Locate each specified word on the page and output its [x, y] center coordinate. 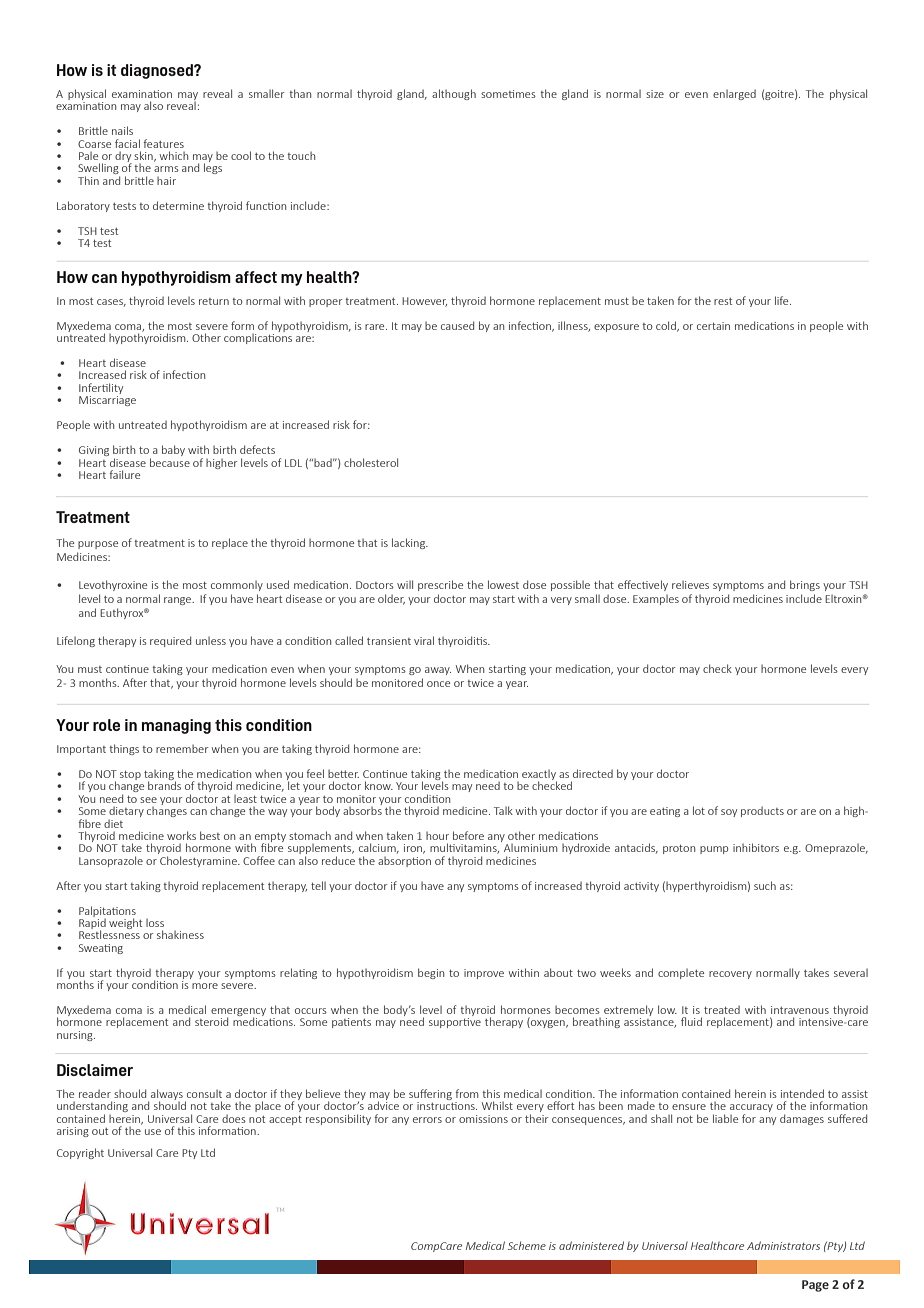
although [454, 94]
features [164, 143]
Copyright [80, 1153]
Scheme [527, 1245]
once [438, 684]
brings [805, 585]
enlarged [734, 95]
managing [176, 726]
